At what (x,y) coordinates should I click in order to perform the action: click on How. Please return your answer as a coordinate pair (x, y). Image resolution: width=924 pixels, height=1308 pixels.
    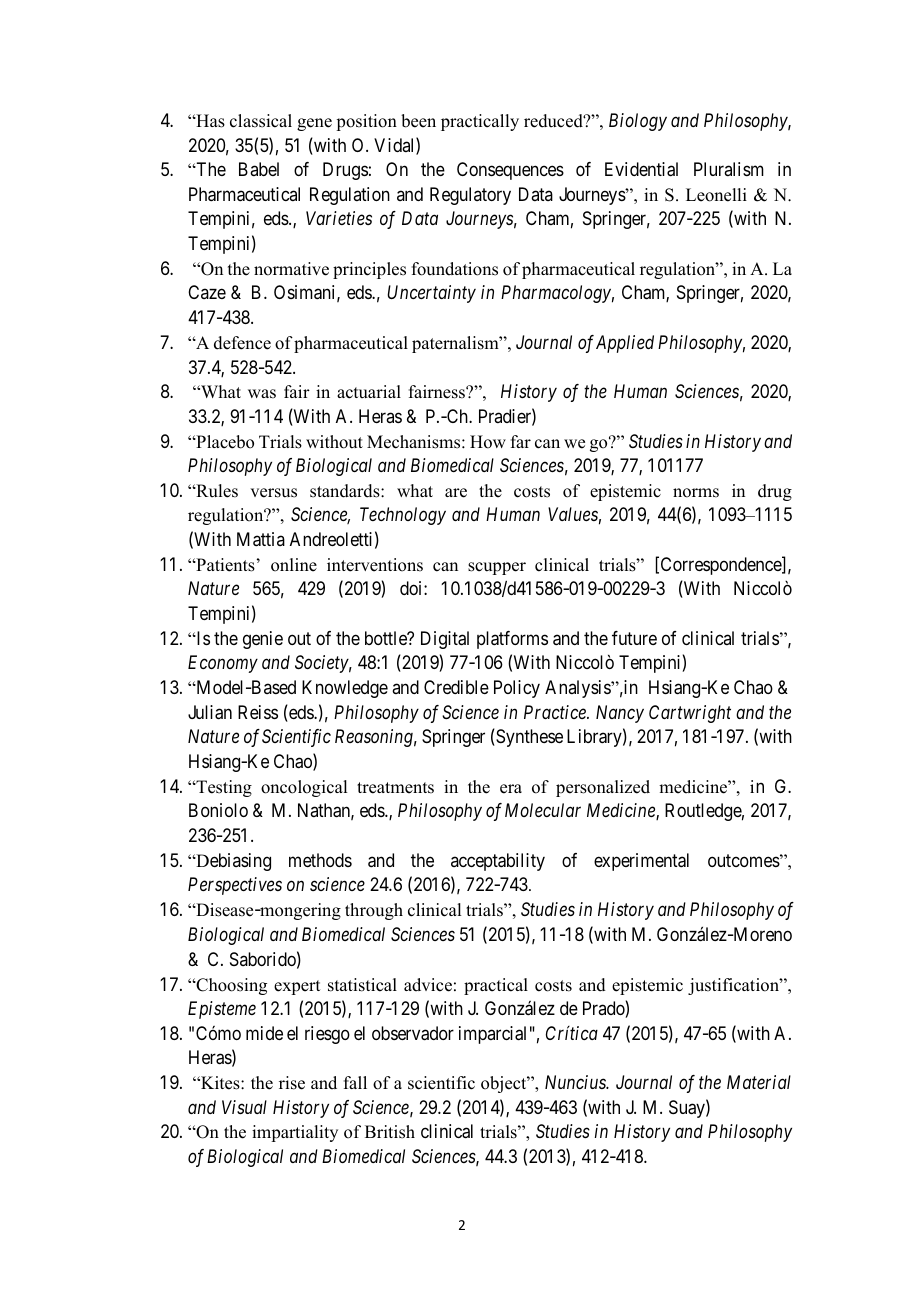
    Looking at the image, I should click on (488, 442).
